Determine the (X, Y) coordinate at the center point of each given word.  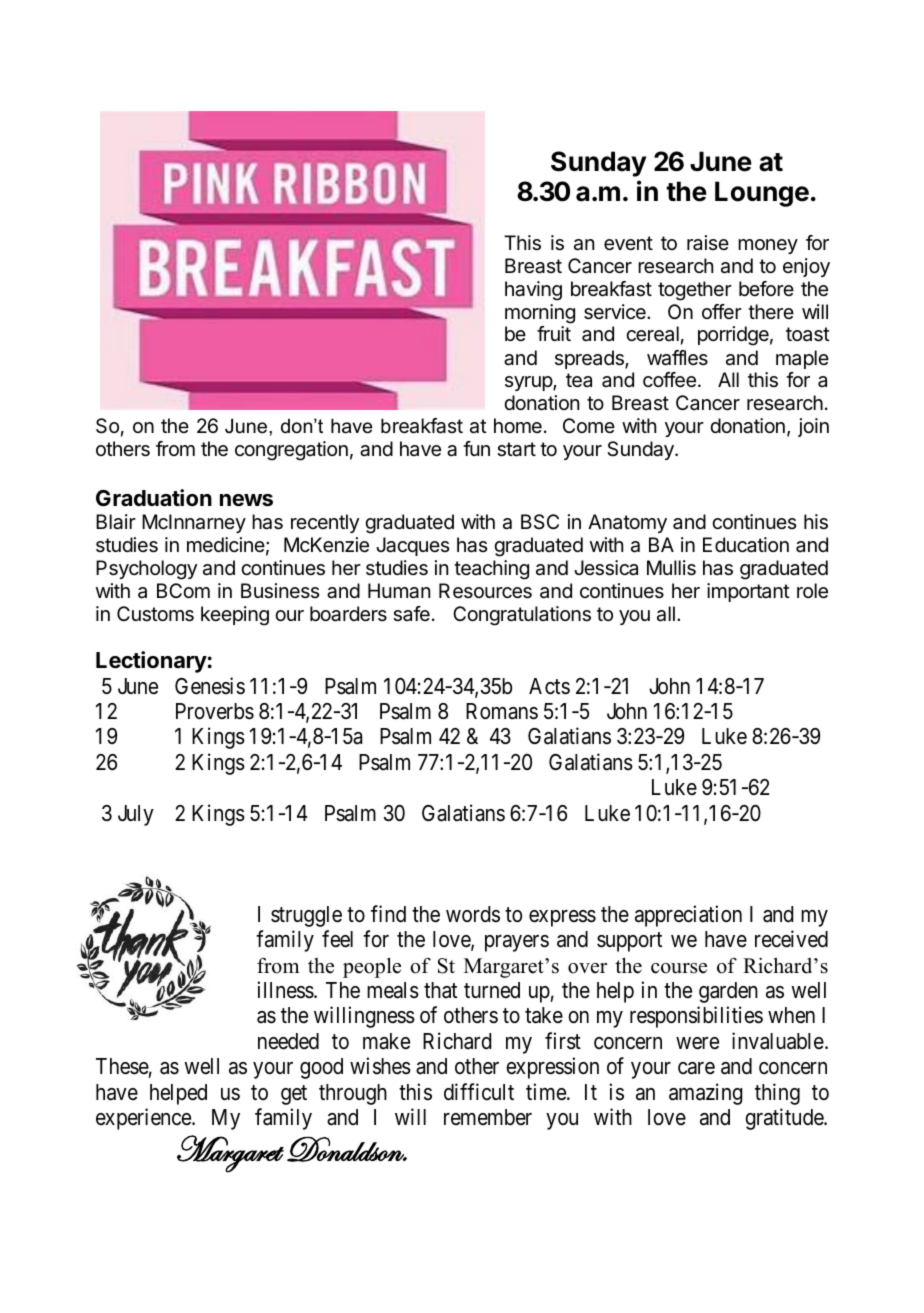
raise (708, 243)
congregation (291, 451)
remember (488, 1117)
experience (144, 1119)
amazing (706, 1094)
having (533, 291)
